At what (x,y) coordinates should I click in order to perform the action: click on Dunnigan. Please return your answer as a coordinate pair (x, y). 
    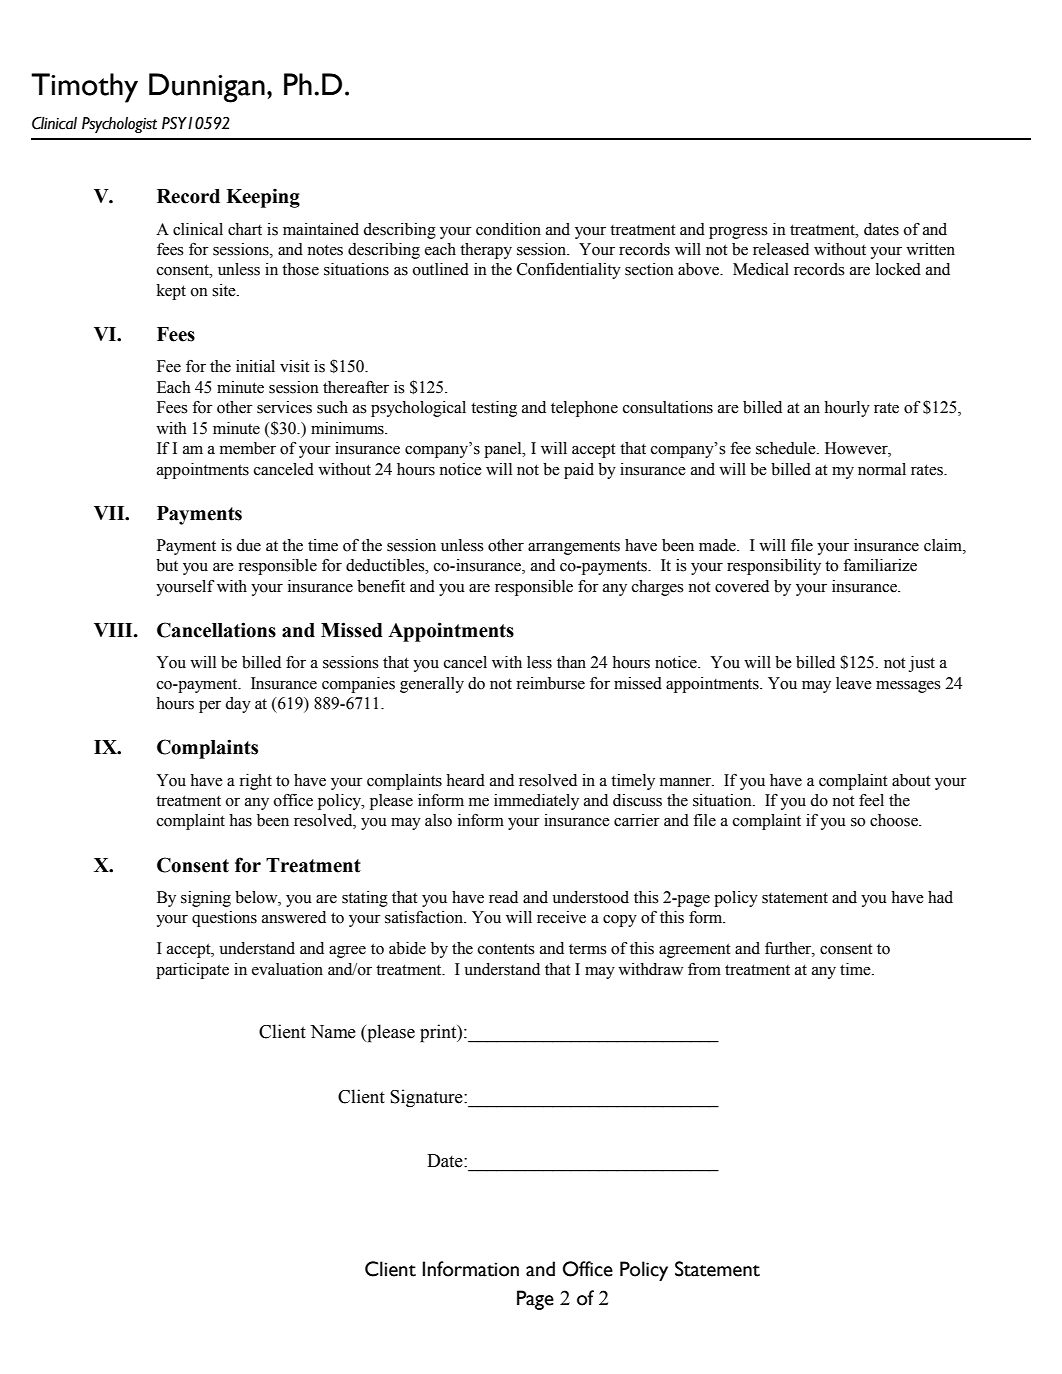
    Looking at the image, I should click on (207, 88).
